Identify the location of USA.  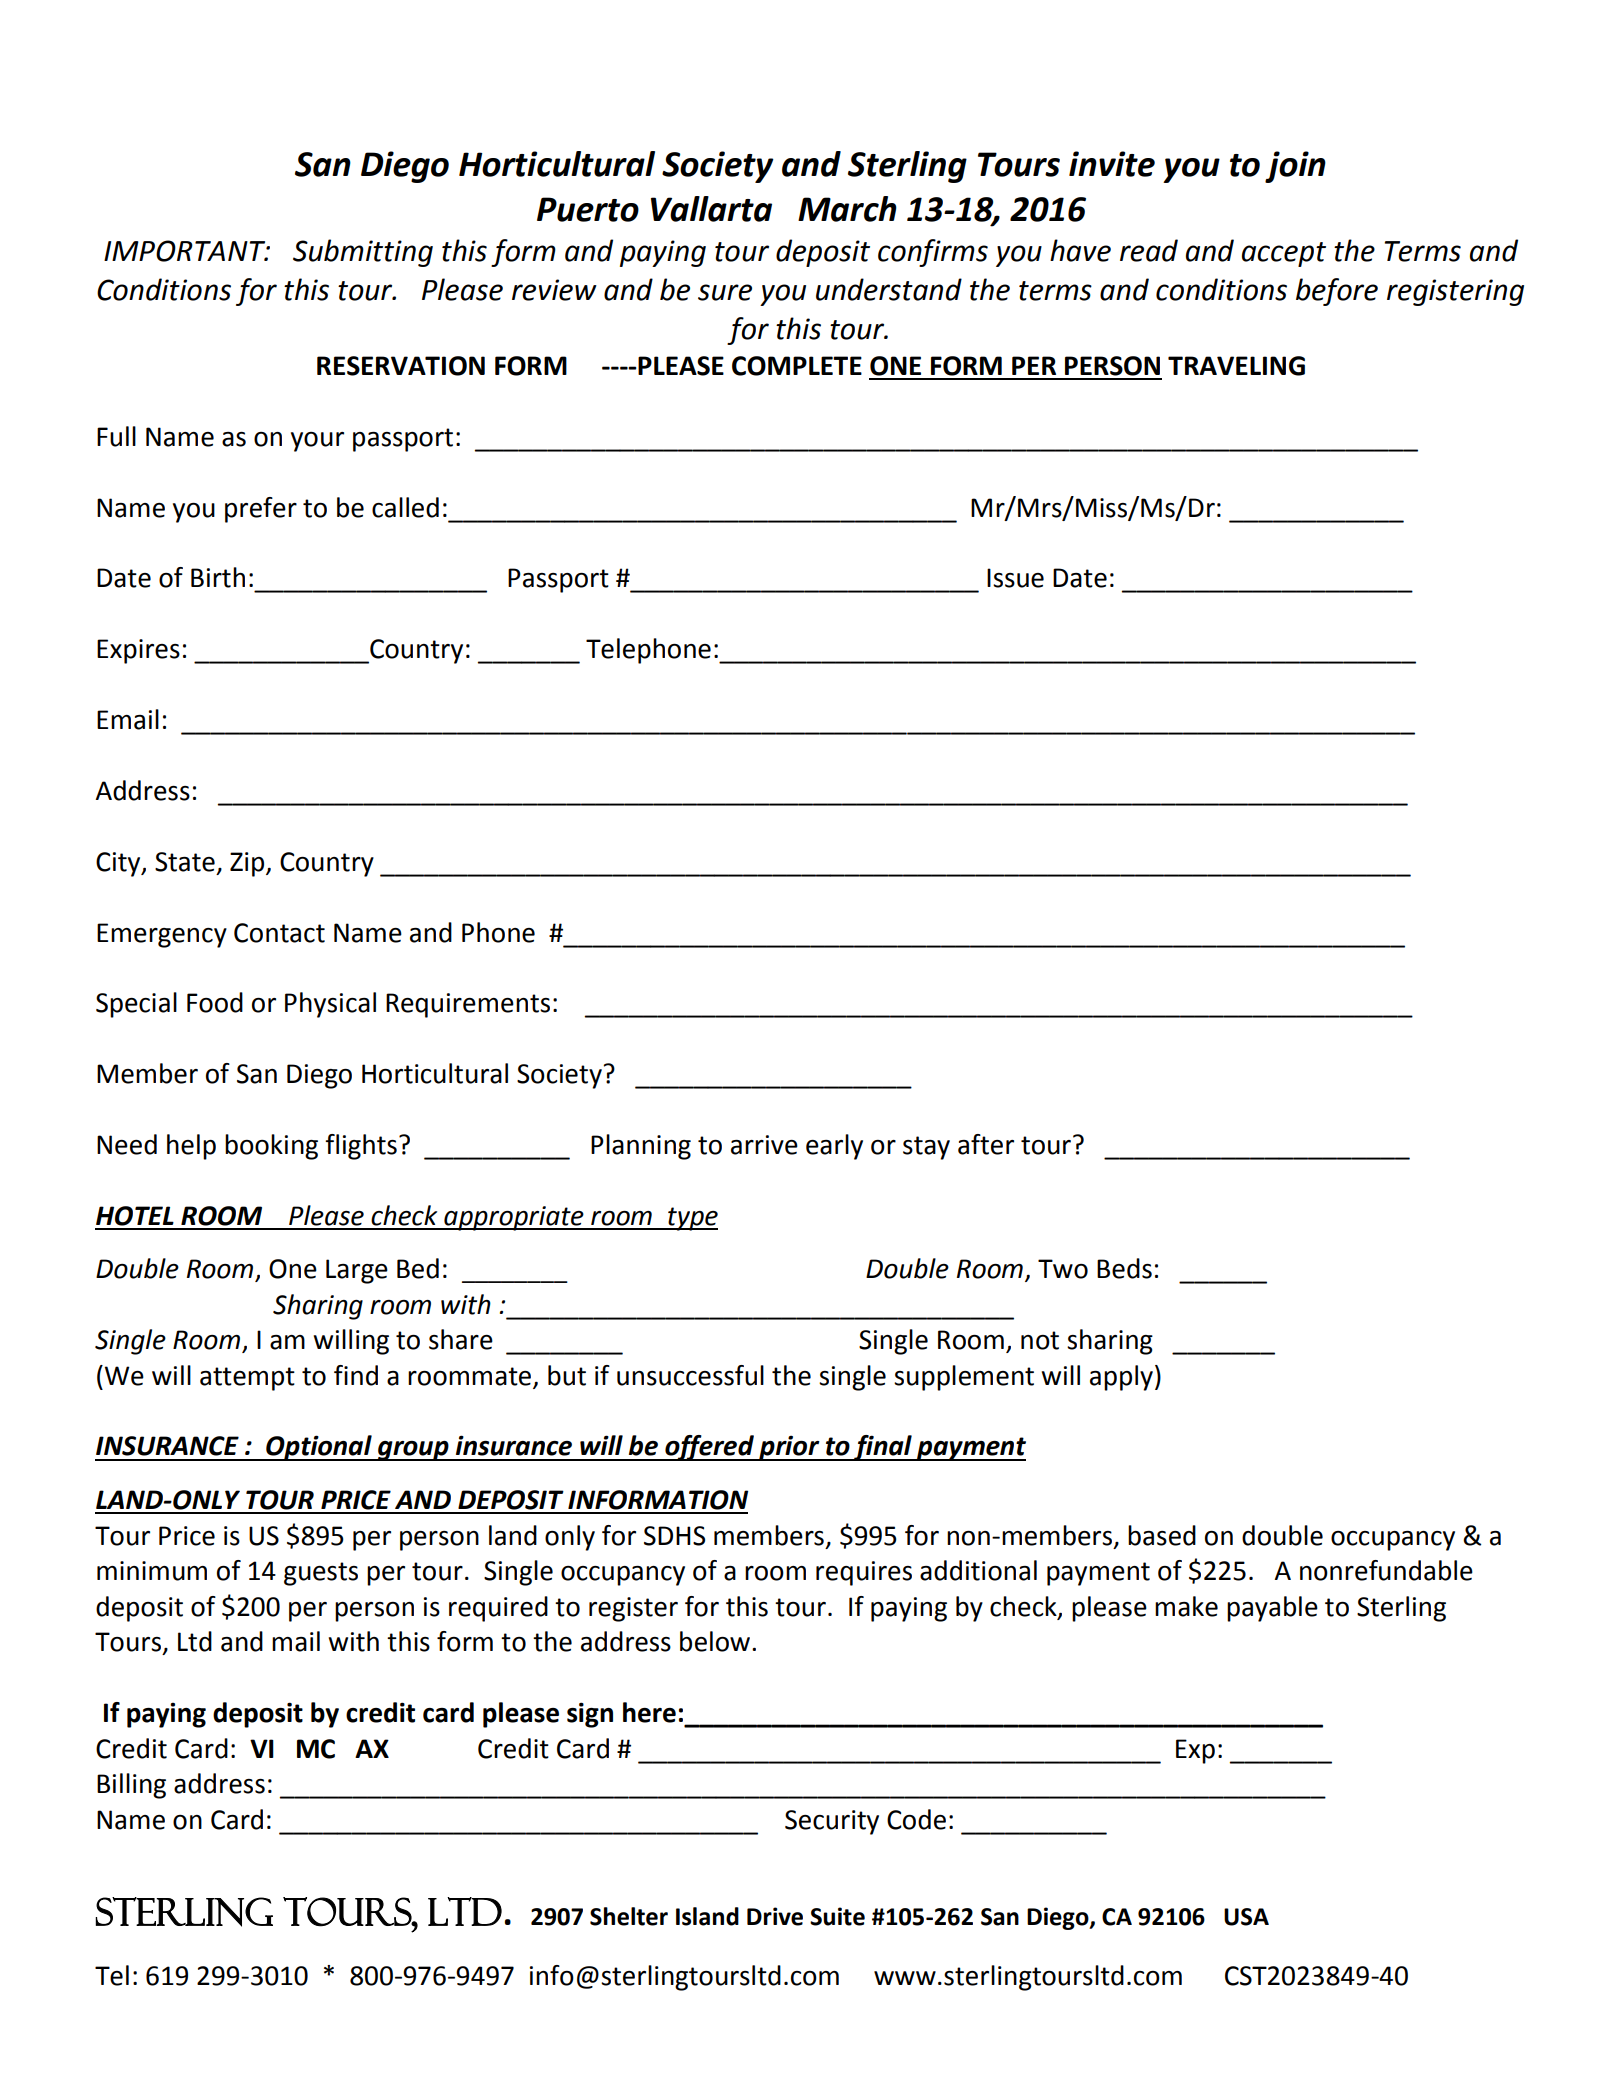
(1246, 1917).
